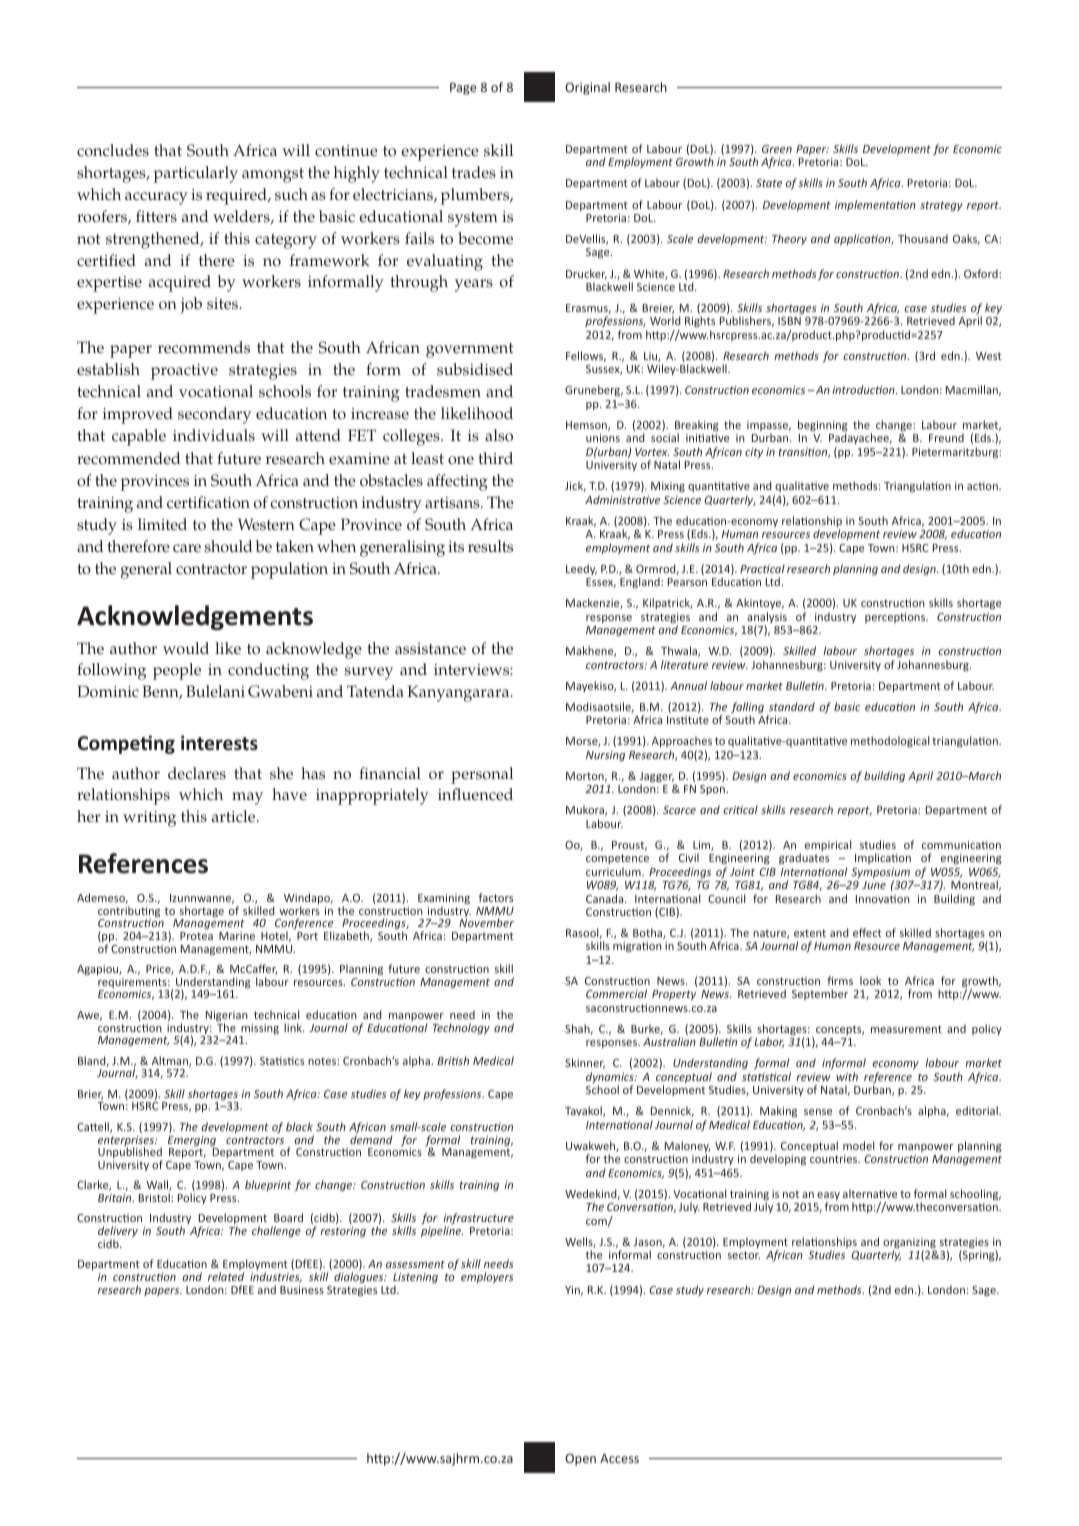 The height and width of the document is (1526, 1079). I want to click on with, so click(847, 1076).
